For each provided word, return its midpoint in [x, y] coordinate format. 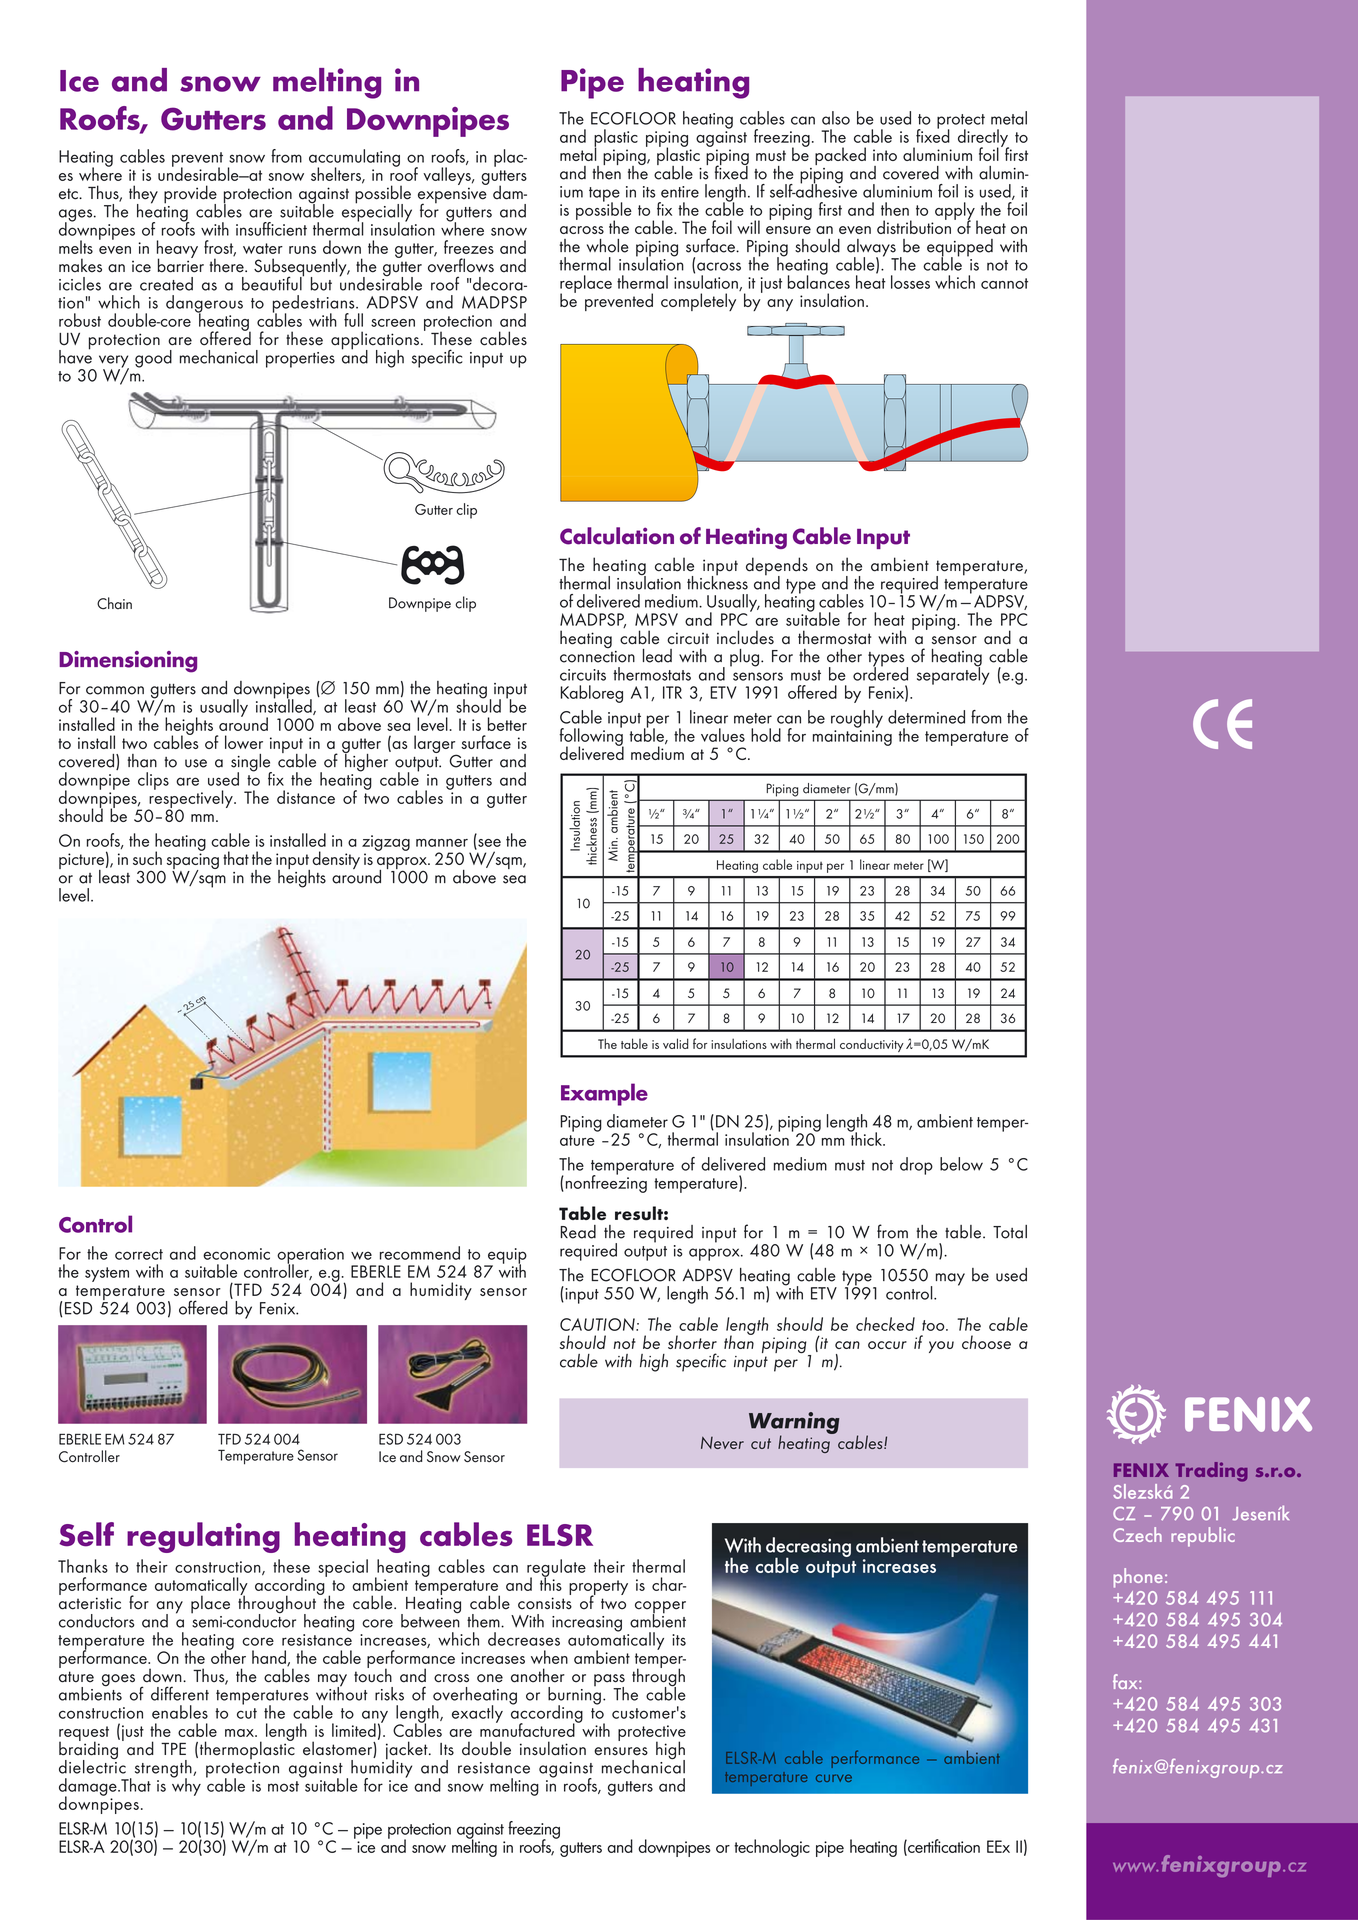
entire [680, 192]
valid [675, 1043]
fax [1126, 1681]
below [961, 1164]
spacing [193, 862]
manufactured [528, 1729]
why [186, 1786]
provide [190, 195]
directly [983, 139]
